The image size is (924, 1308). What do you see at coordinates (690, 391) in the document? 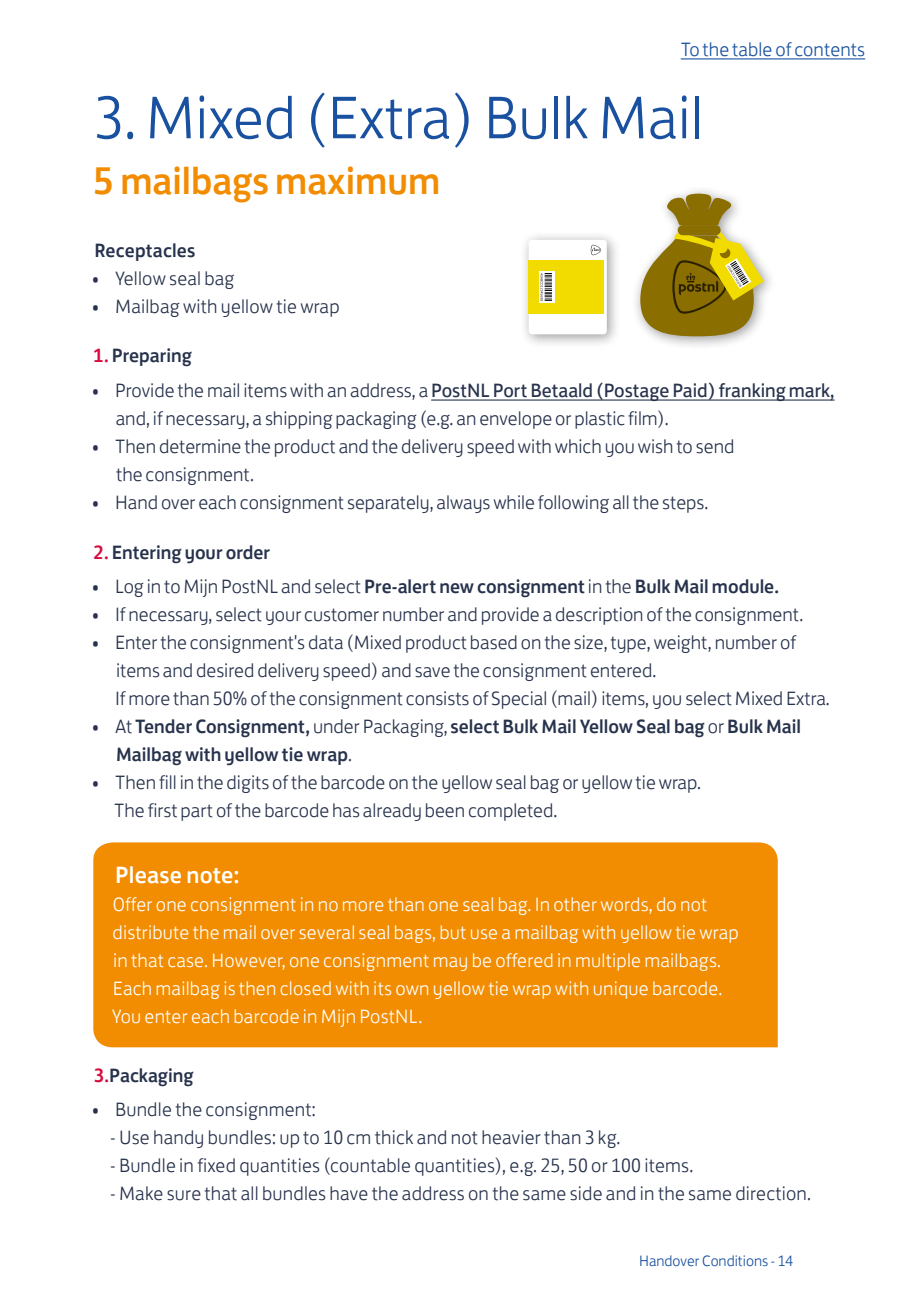
I see `Paid` at bounding box center [690, 391].
